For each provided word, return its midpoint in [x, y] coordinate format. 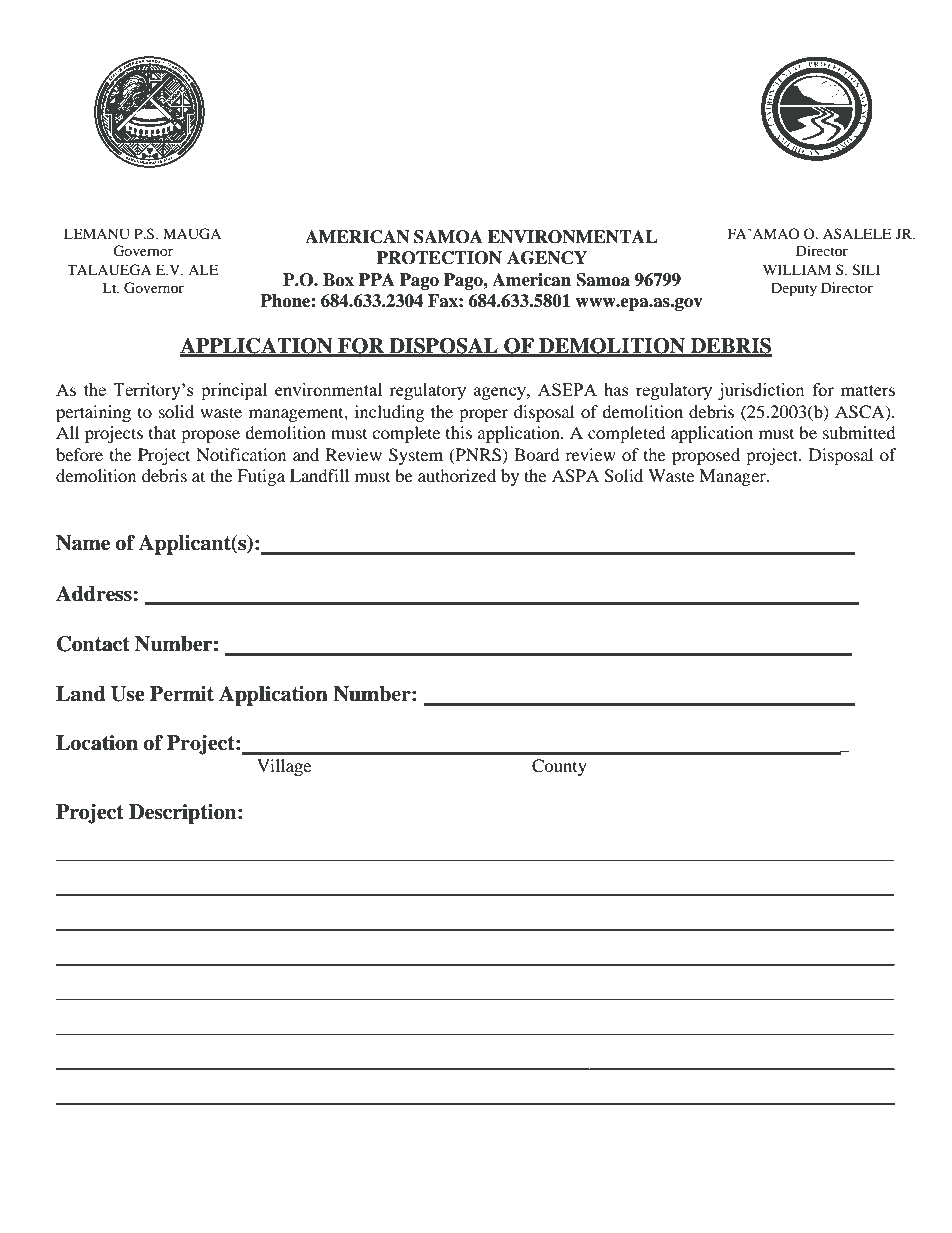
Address [95, 594]
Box [338, 280]
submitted [859, 432]
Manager [733, 477]
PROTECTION [439, 258]
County [559, 767]
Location [97, 743]
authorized [457, 475]
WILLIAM [797, 269]
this [459, 432]
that [162, 432]
